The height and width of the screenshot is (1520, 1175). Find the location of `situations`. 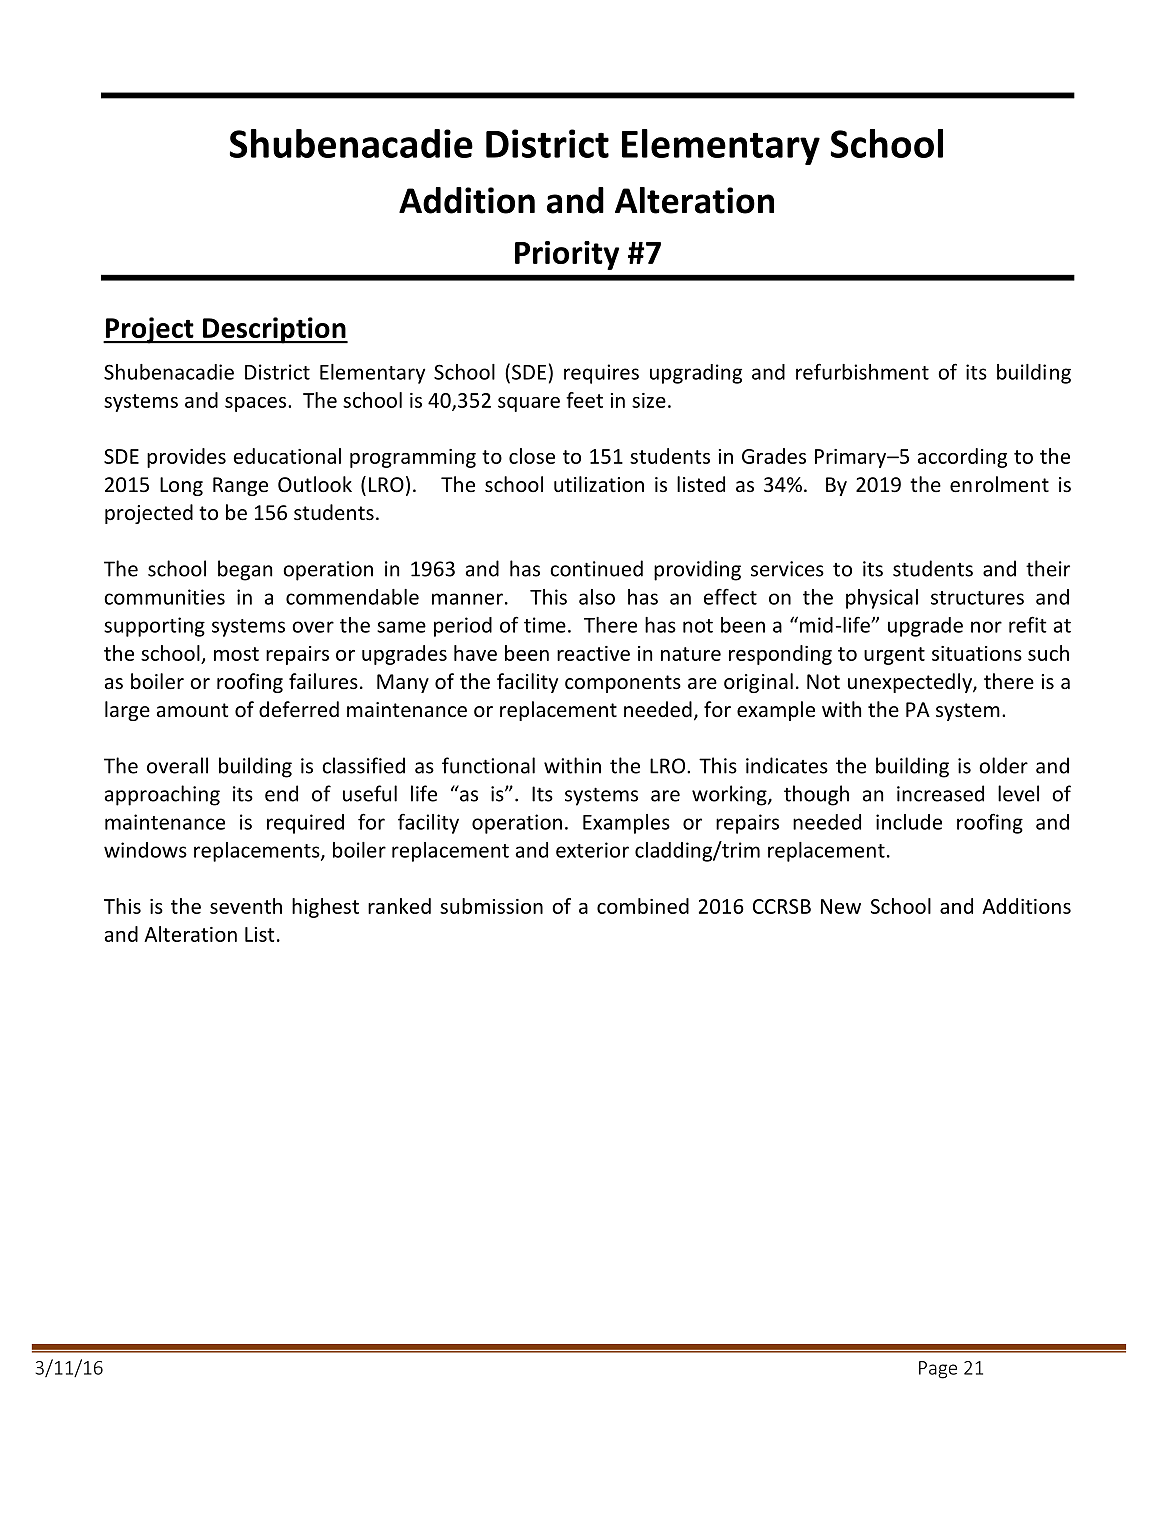

situations is located at coordinates (977, 653).
